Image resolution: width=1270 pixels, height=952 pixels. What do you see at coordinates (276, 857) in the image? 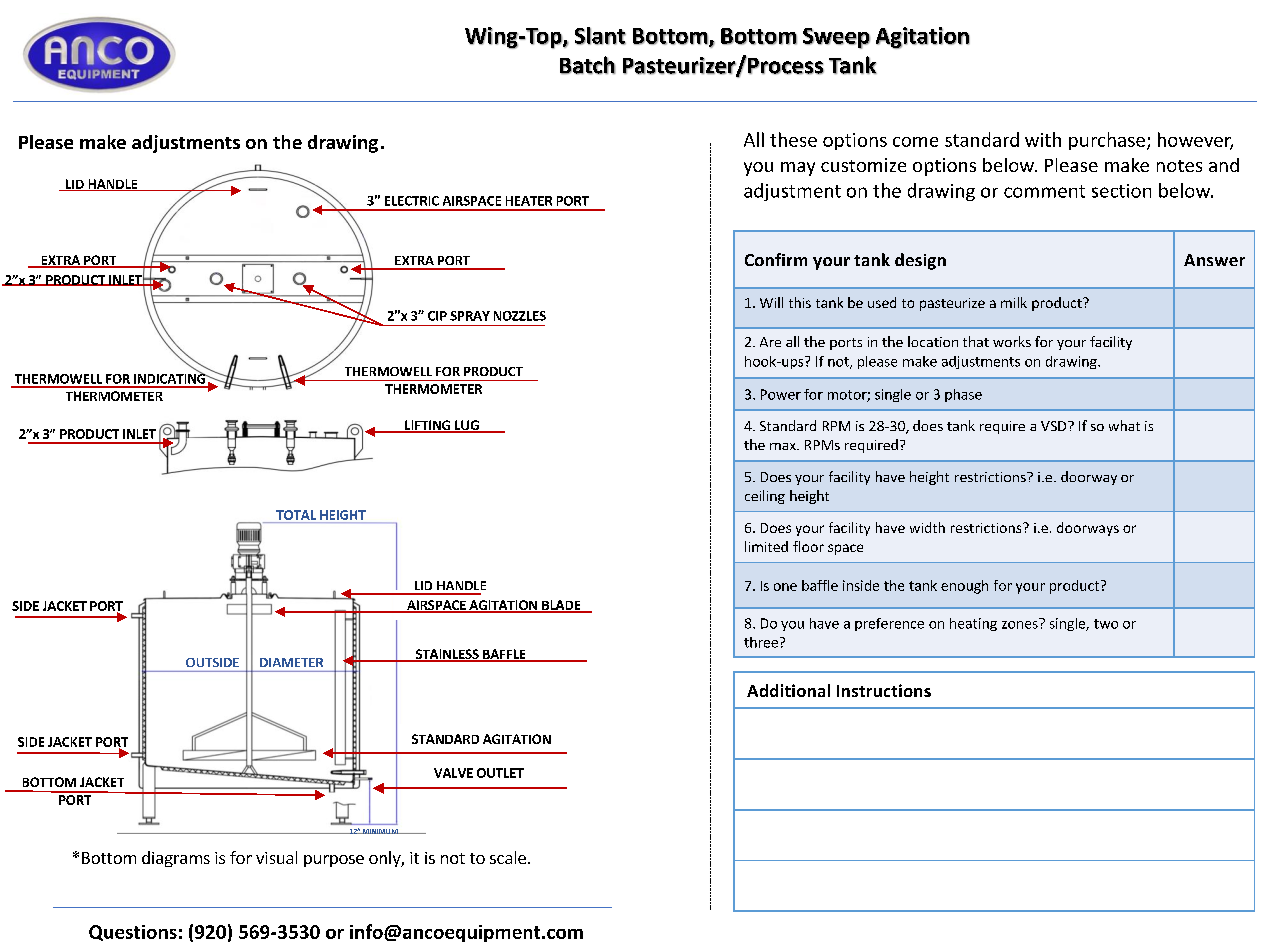
I see `visual` at bounding box center [276, 857].
